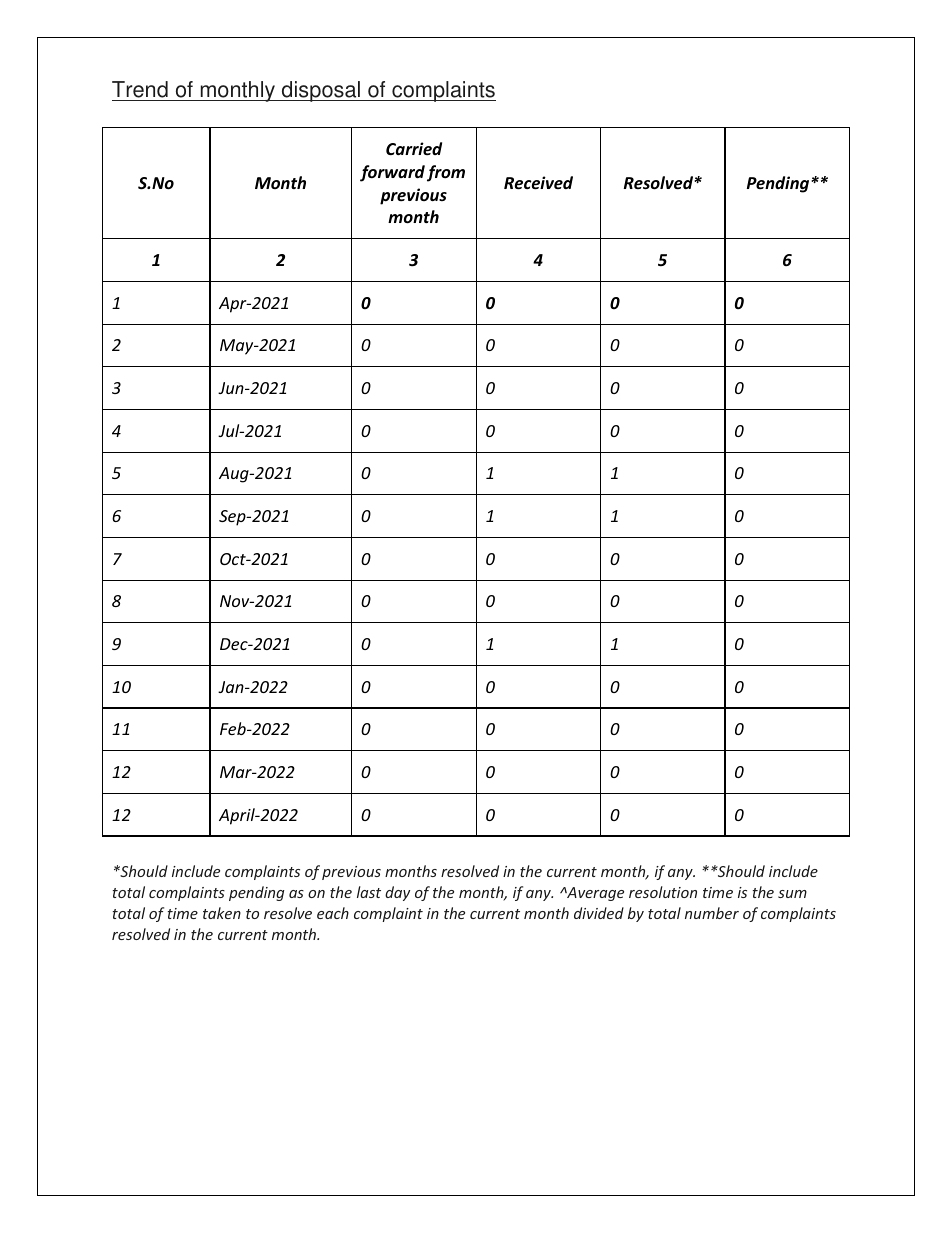  What do you see at coordinates (140, 89) in the image?
I see `Trend` at bounding box center [140, 89].
